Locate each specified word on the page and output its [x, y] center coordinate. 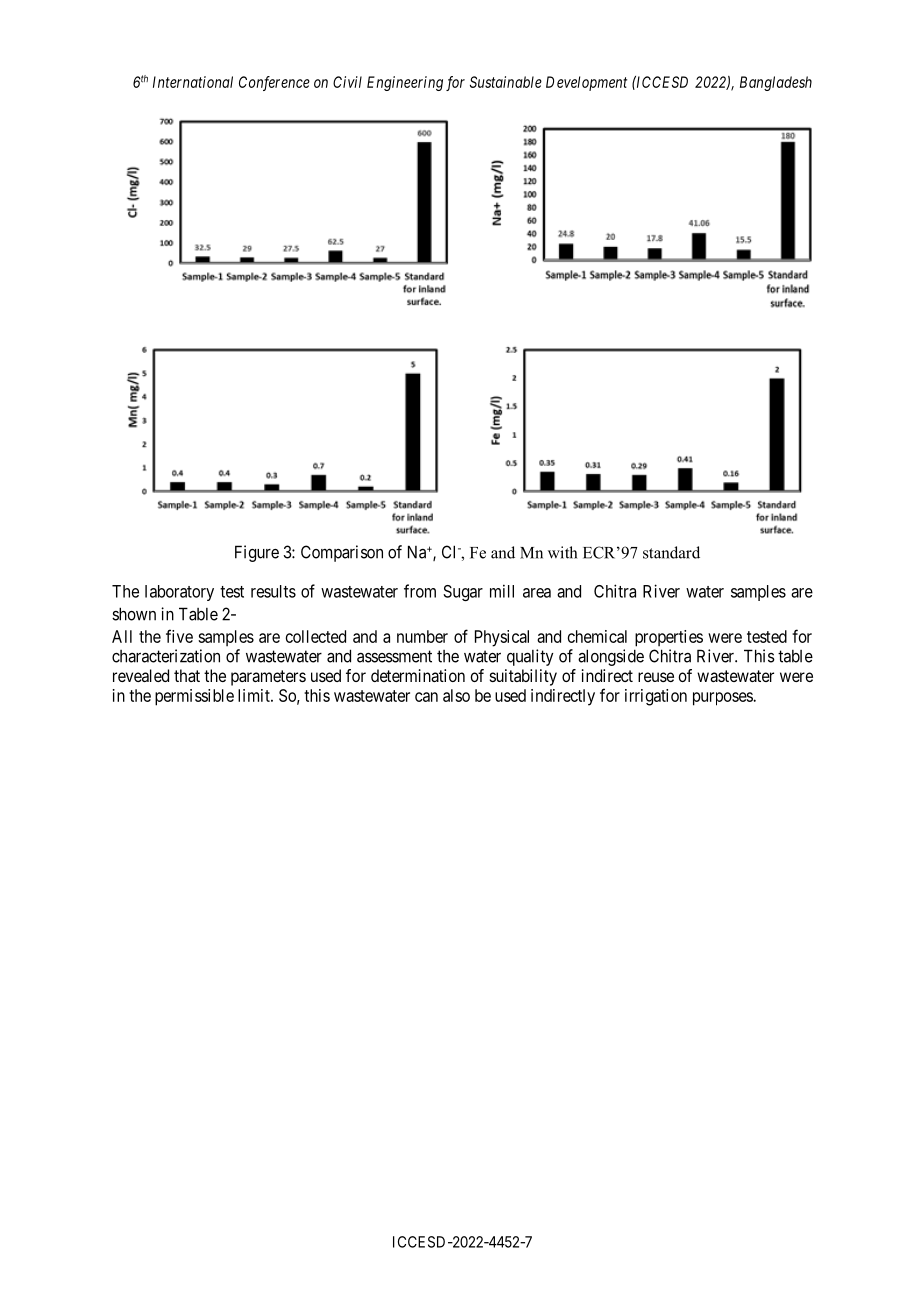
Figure [257, 553]
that [187, 675]
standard [671, 552]
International [193, 82]
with [562, 552]
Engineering [405, 83]
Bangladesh [776, 83]
